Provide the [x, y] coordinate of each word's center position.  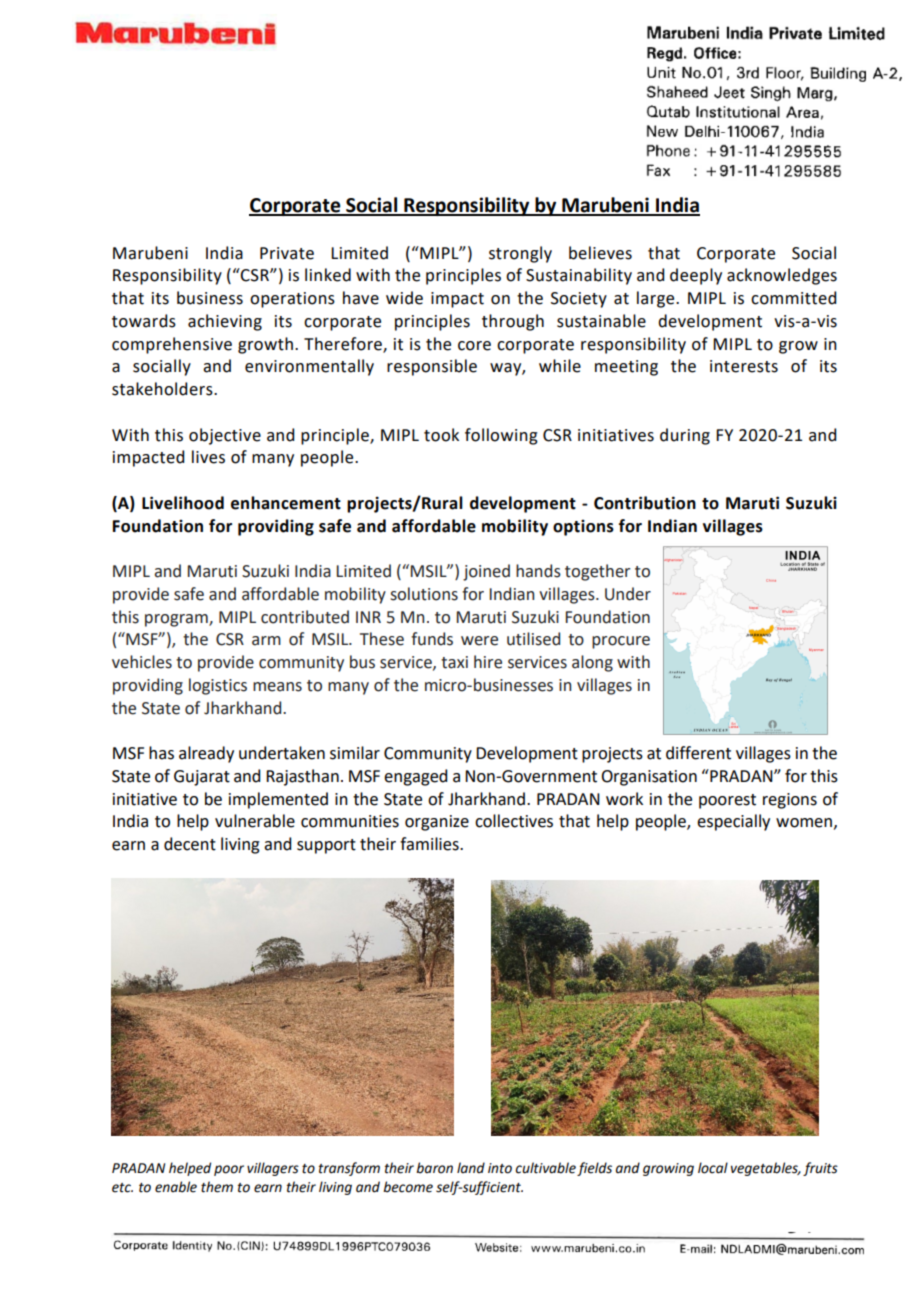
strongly [520, 254]
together [597, 572]
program [177, 620]
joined [486, 572]
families [430, 844]
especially [733, 822]
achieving [225, 322]
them [217, 1187]
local [713, 1168]
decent [190, 844]
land [471, 1167]
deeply [696, 276]
